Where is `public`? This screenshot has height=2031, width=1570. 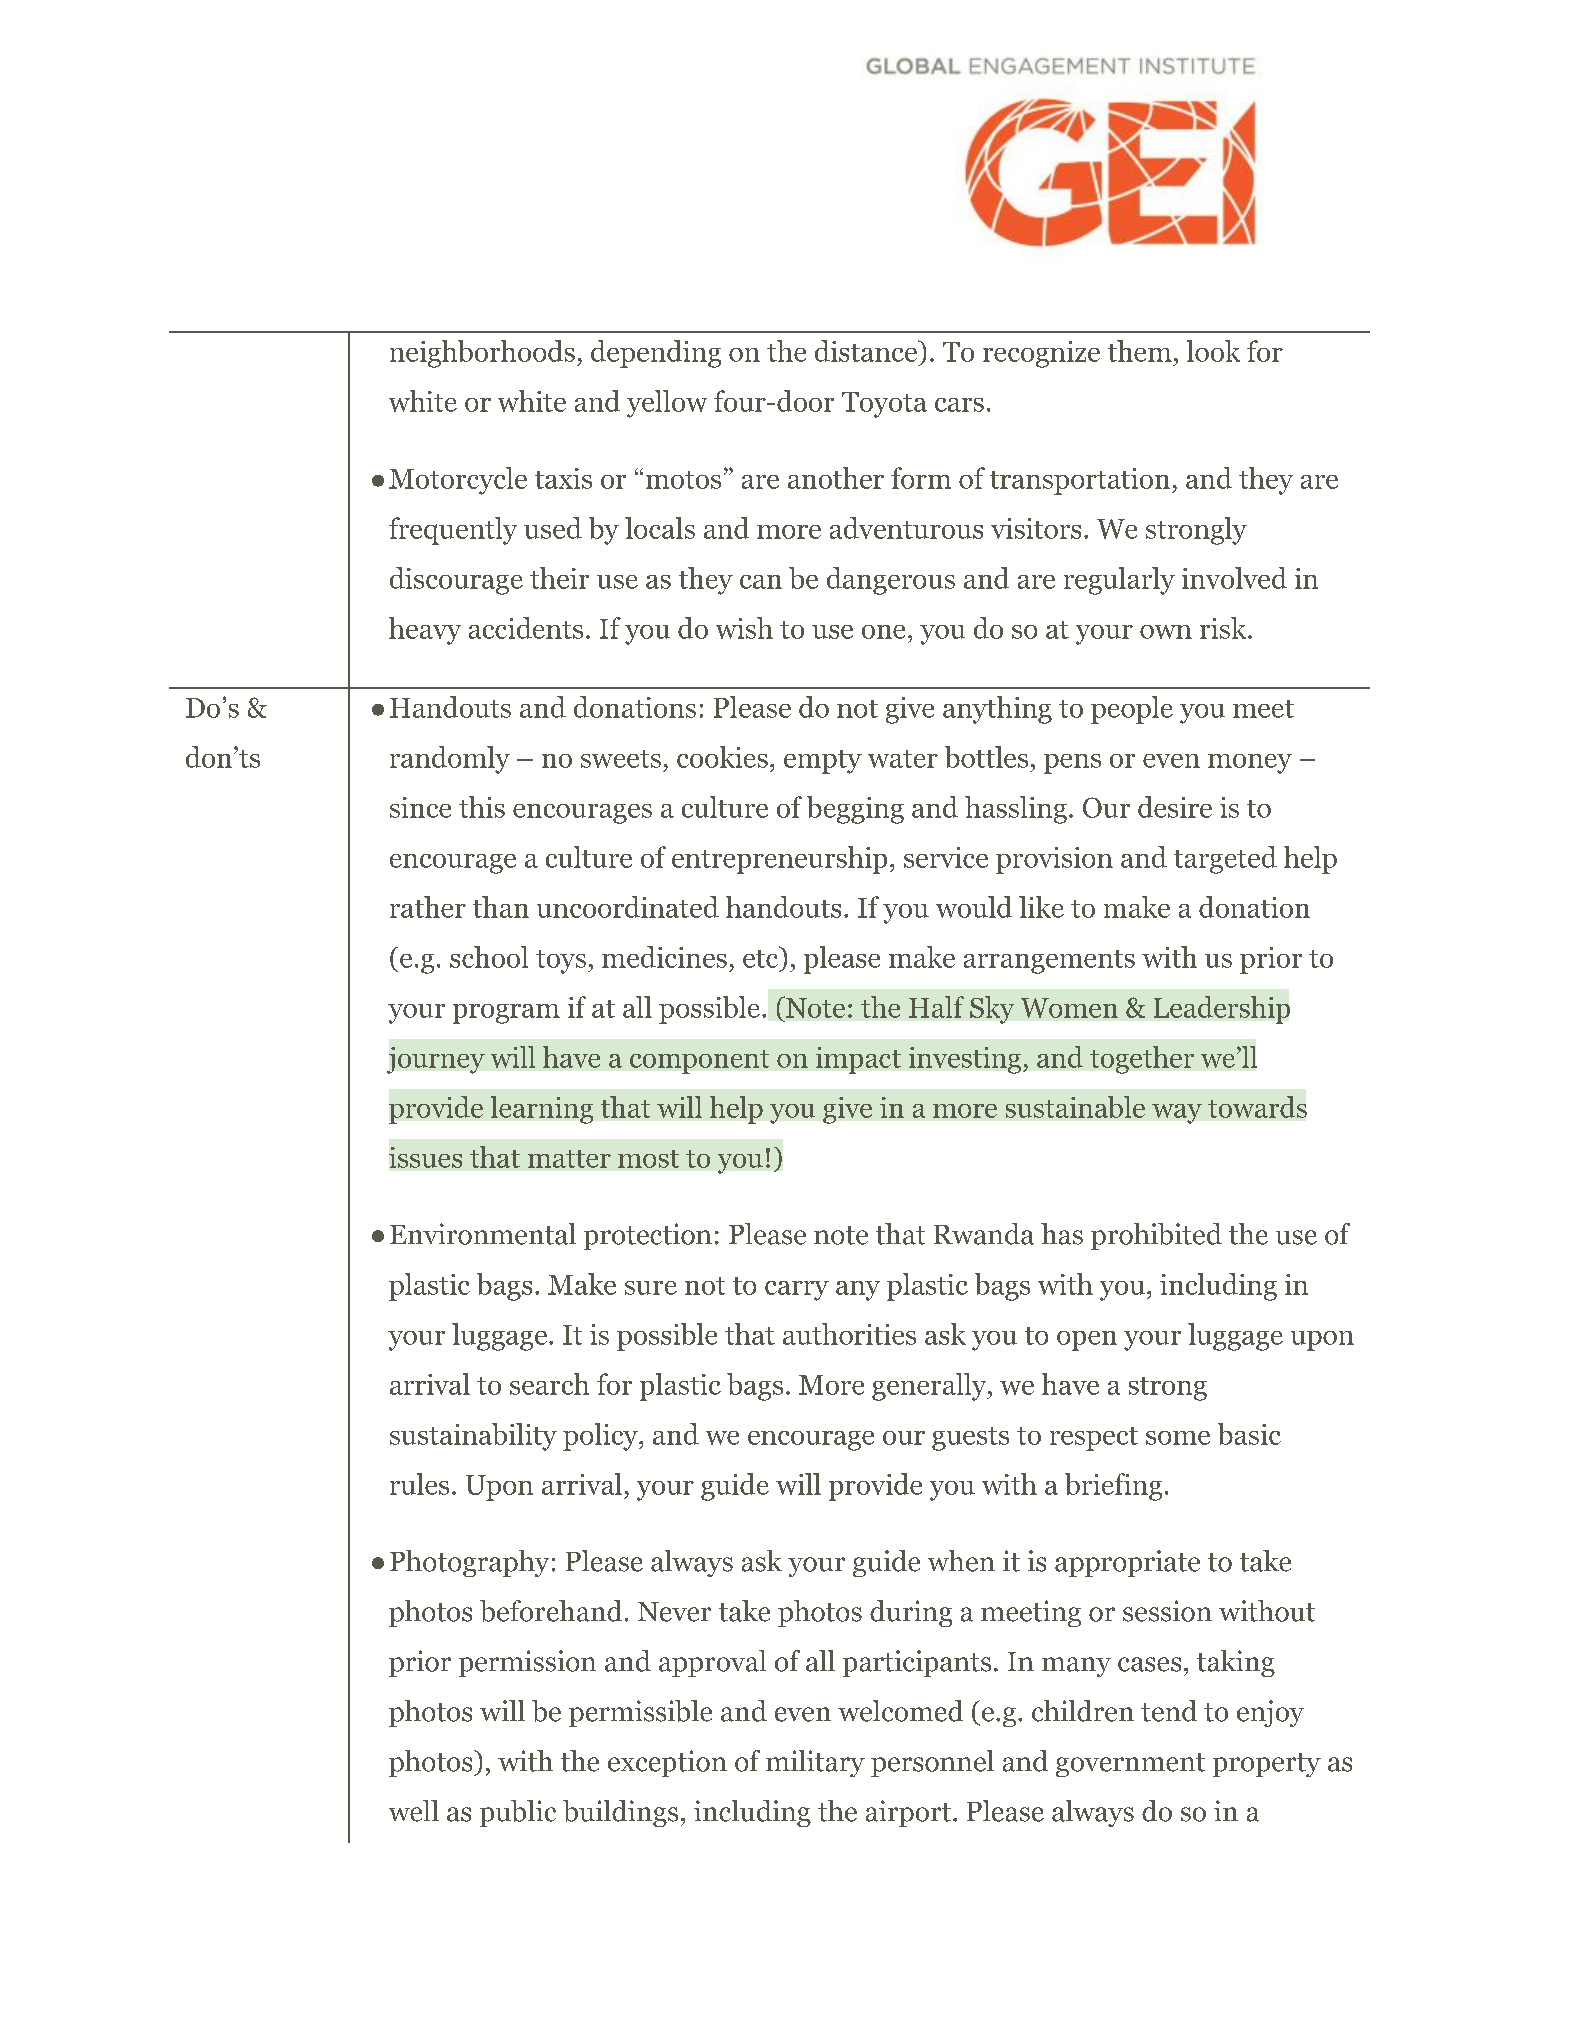 public is located at coordinates (518, 1813).
